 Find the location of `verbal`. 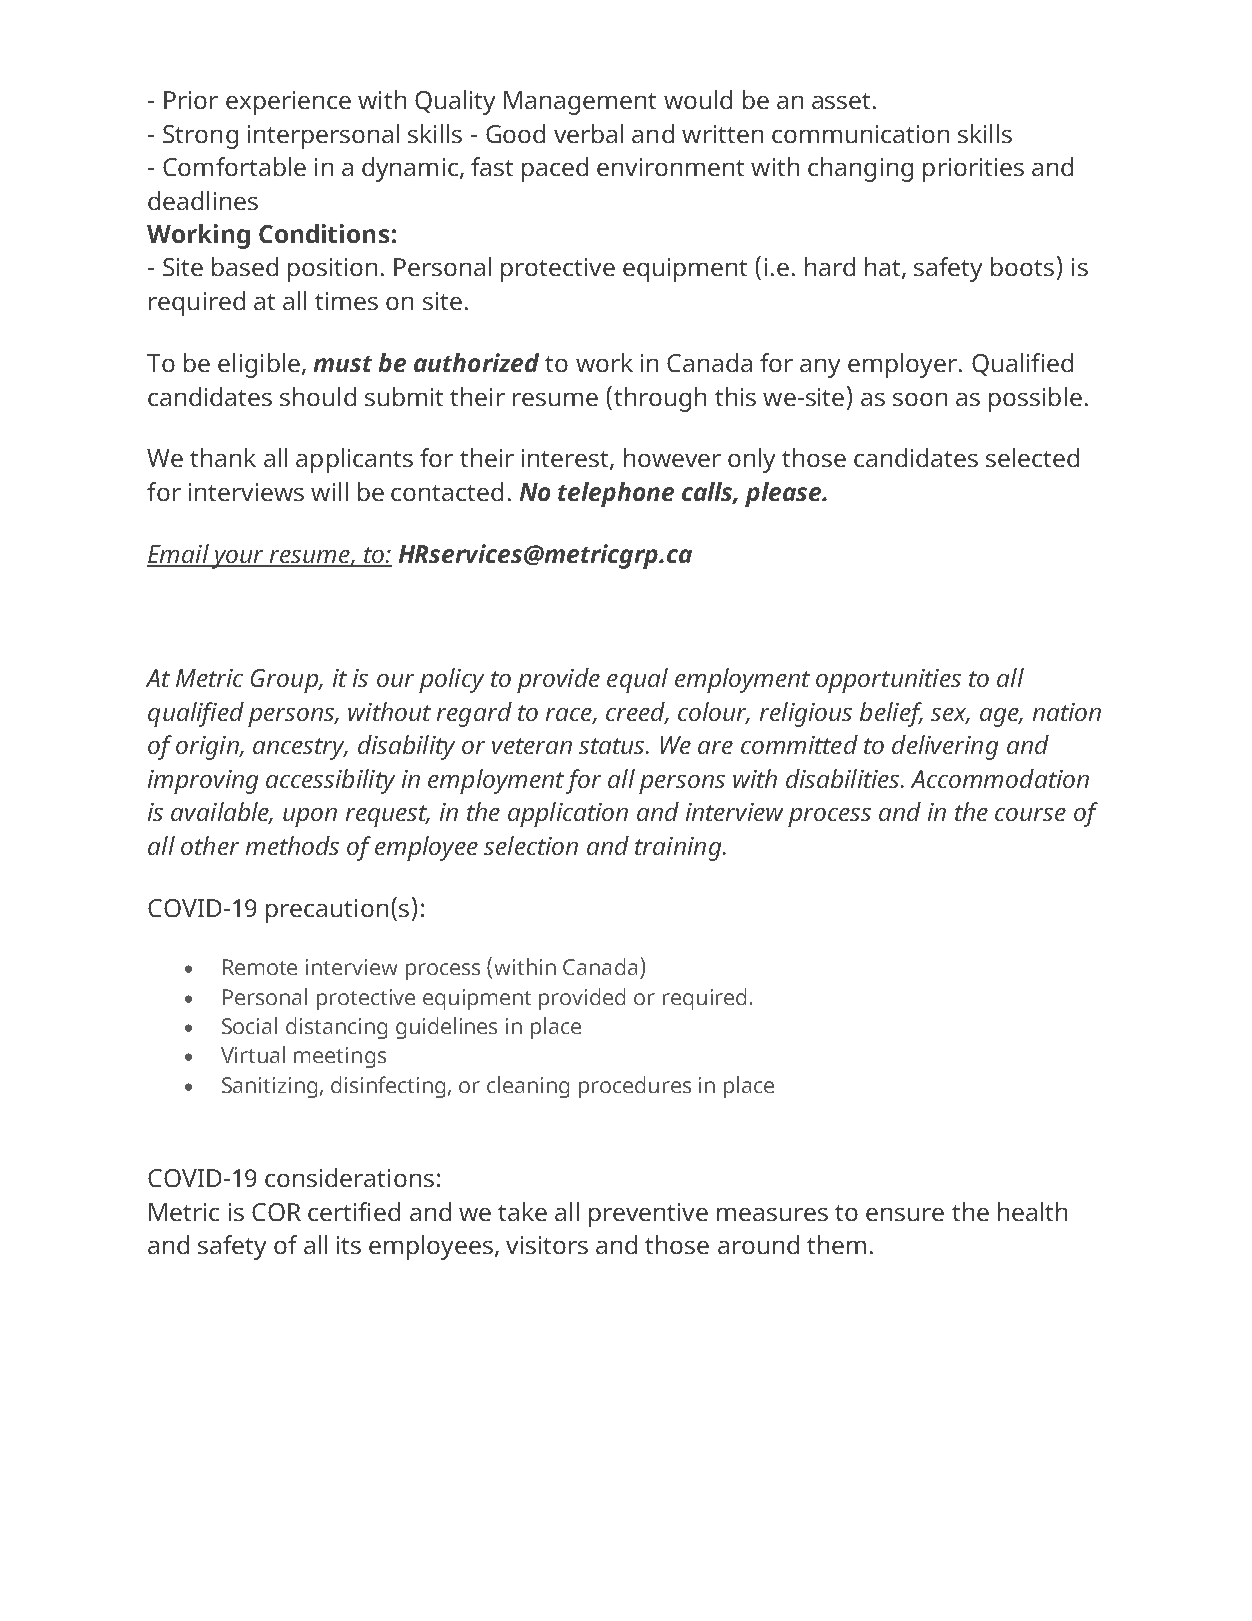

verbal is located at coordinates (588, 133).
